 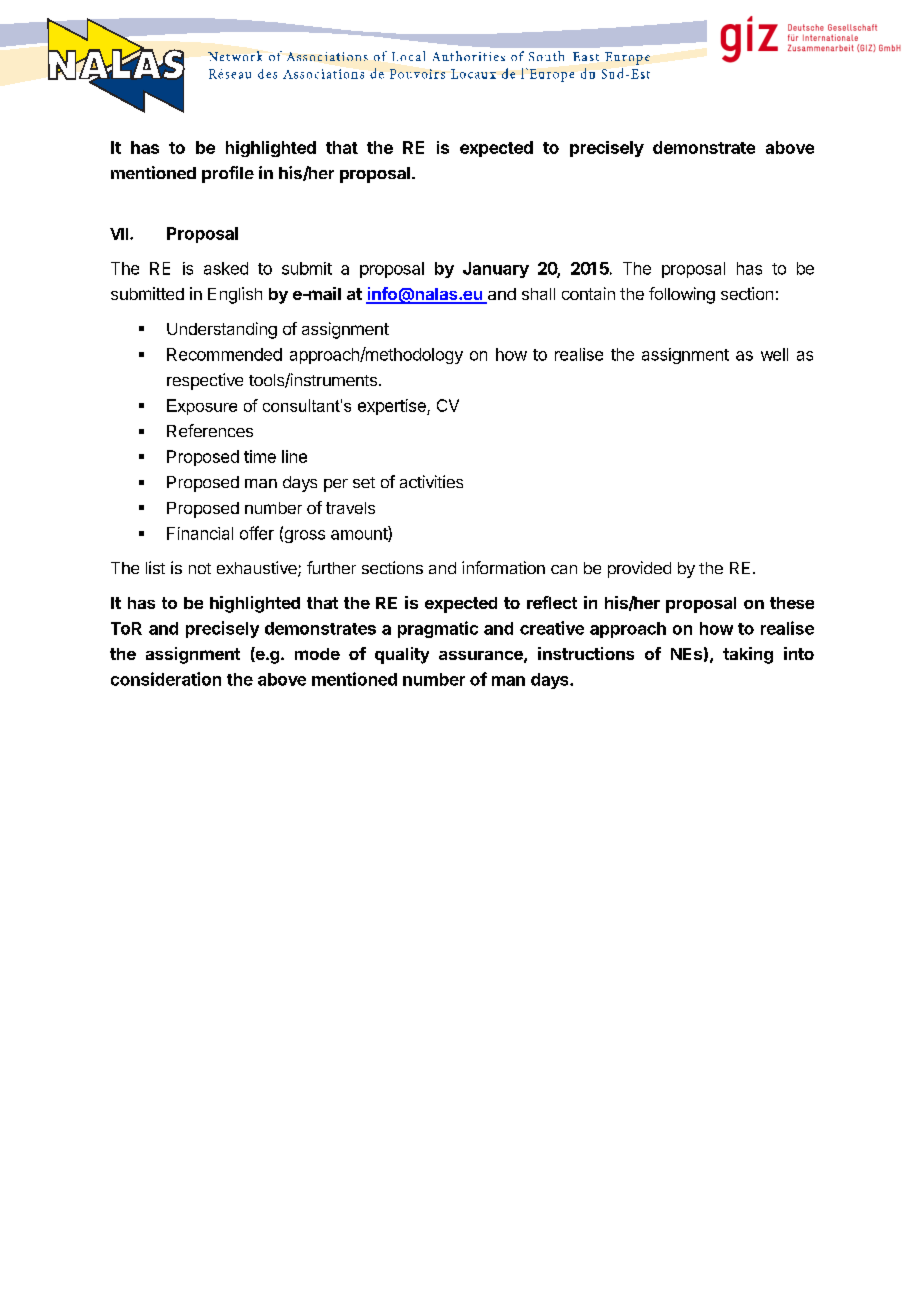 What do you see at coordinates (496, 270) in the image?
I see `January` at bounding box center [496, 270].
